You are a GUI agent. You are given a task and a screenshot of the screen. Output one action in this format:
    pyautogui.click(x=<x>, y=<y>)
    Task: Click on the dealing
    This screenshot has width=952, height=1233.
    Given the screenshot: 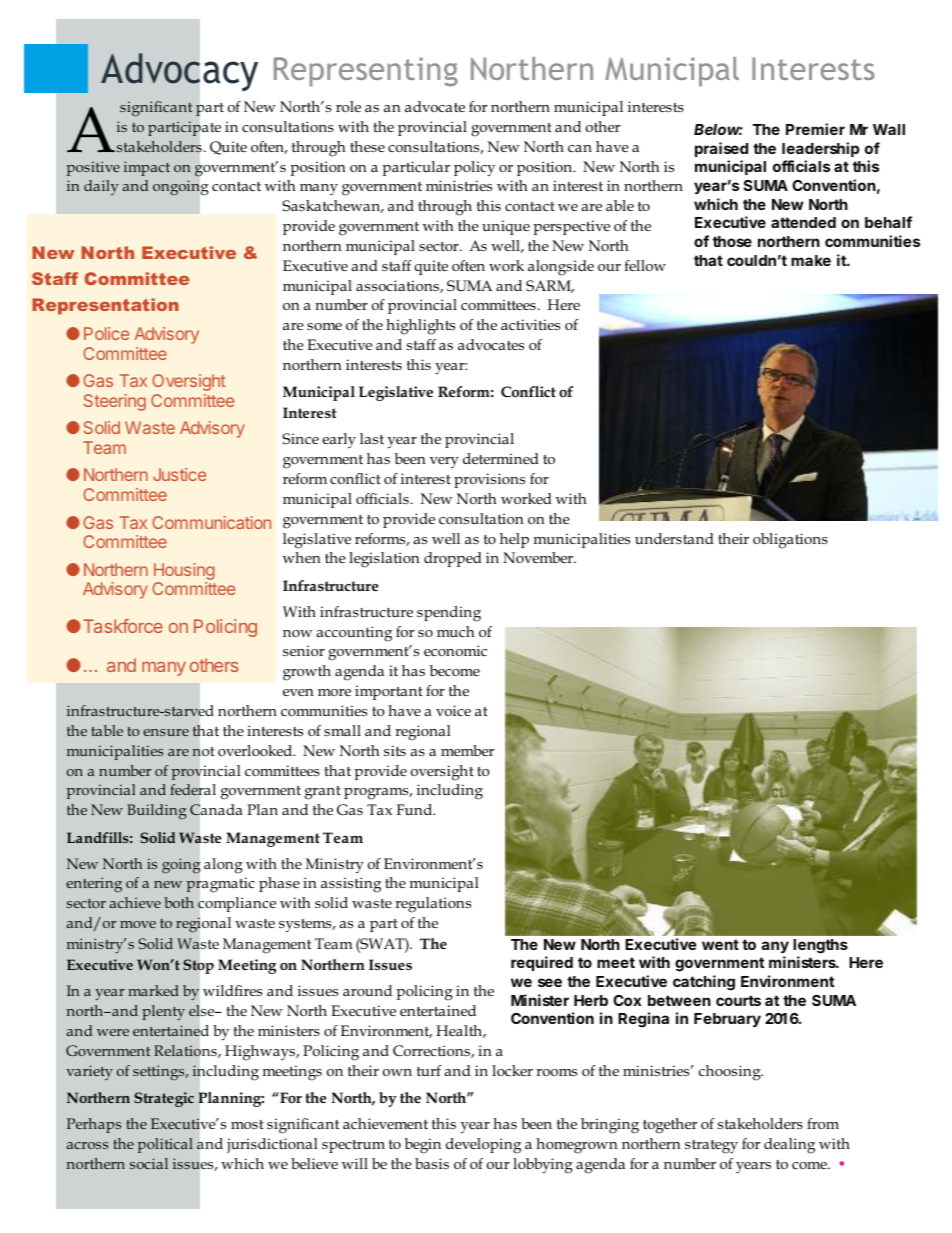 What is the action you would take?
    pyautogui.click(x=789, y=1146)
